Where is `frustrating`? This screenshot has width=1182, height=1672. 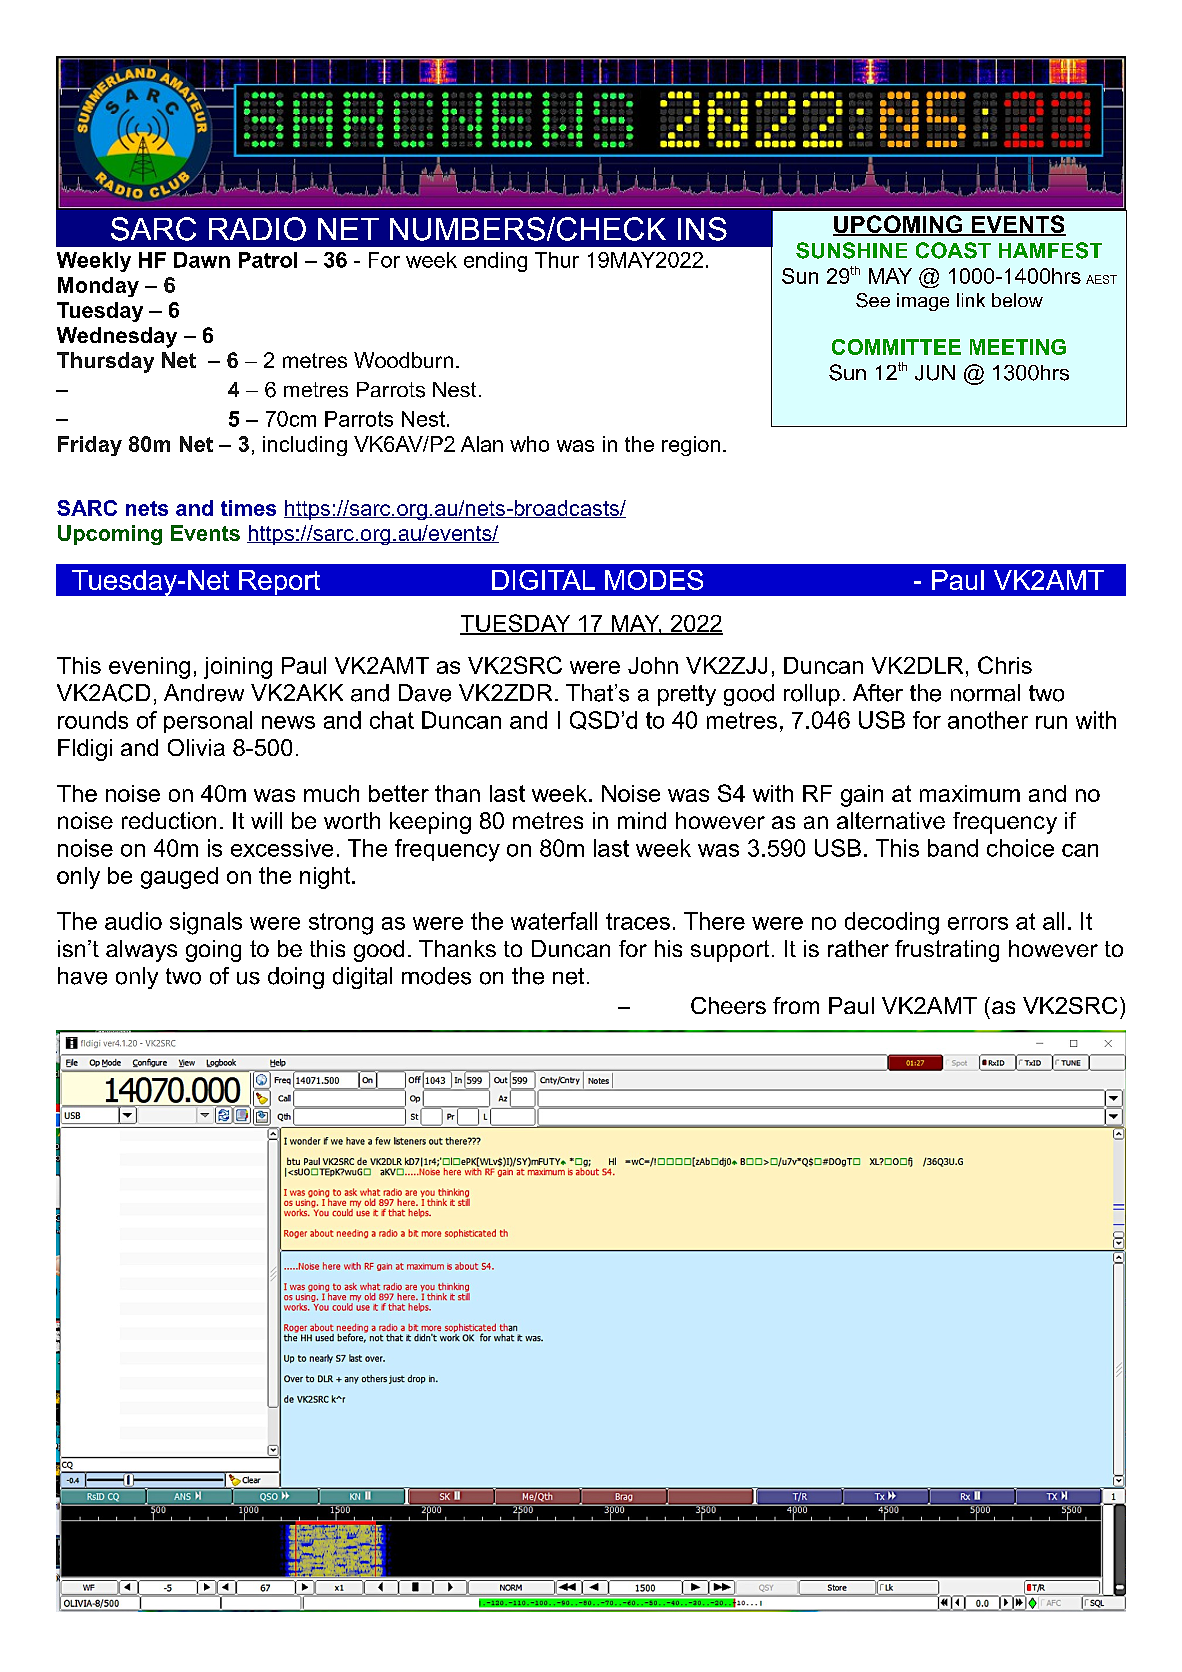
frustrating is located at coordinates (947, 951).
